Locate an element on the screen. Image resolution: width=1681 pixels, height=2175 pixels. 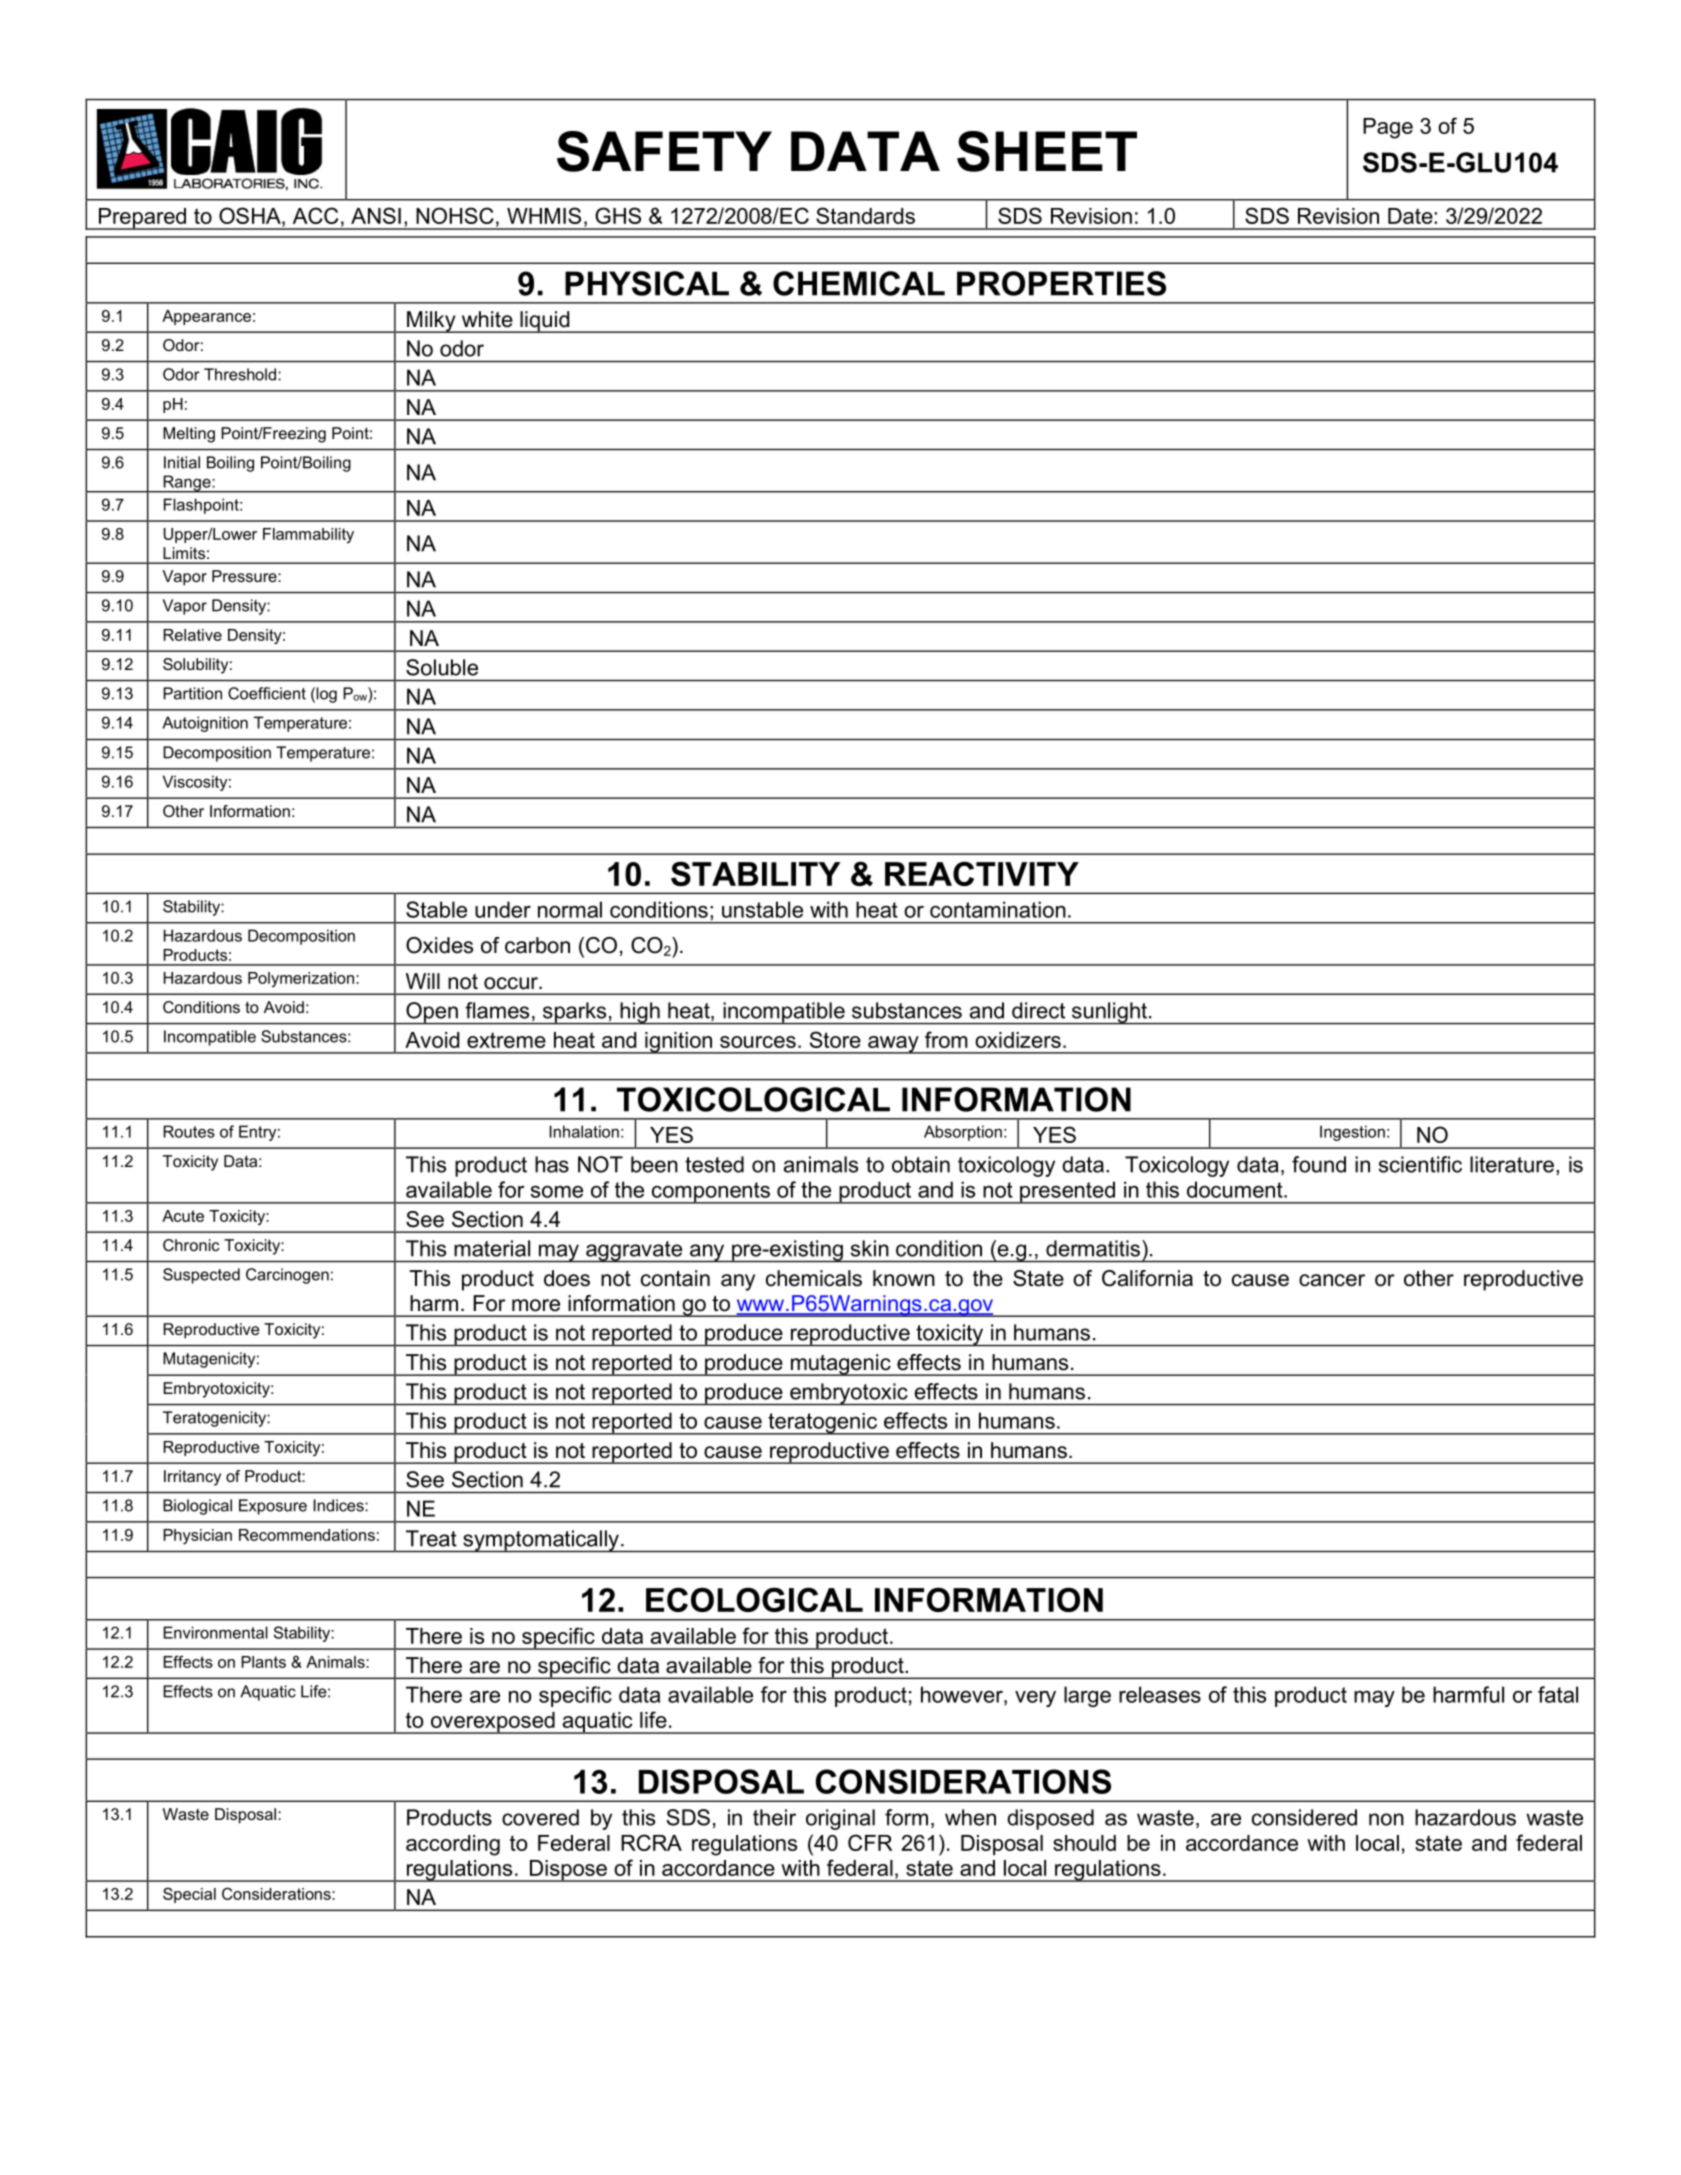
Ingestion is located at coordinates (1352, 1133).
